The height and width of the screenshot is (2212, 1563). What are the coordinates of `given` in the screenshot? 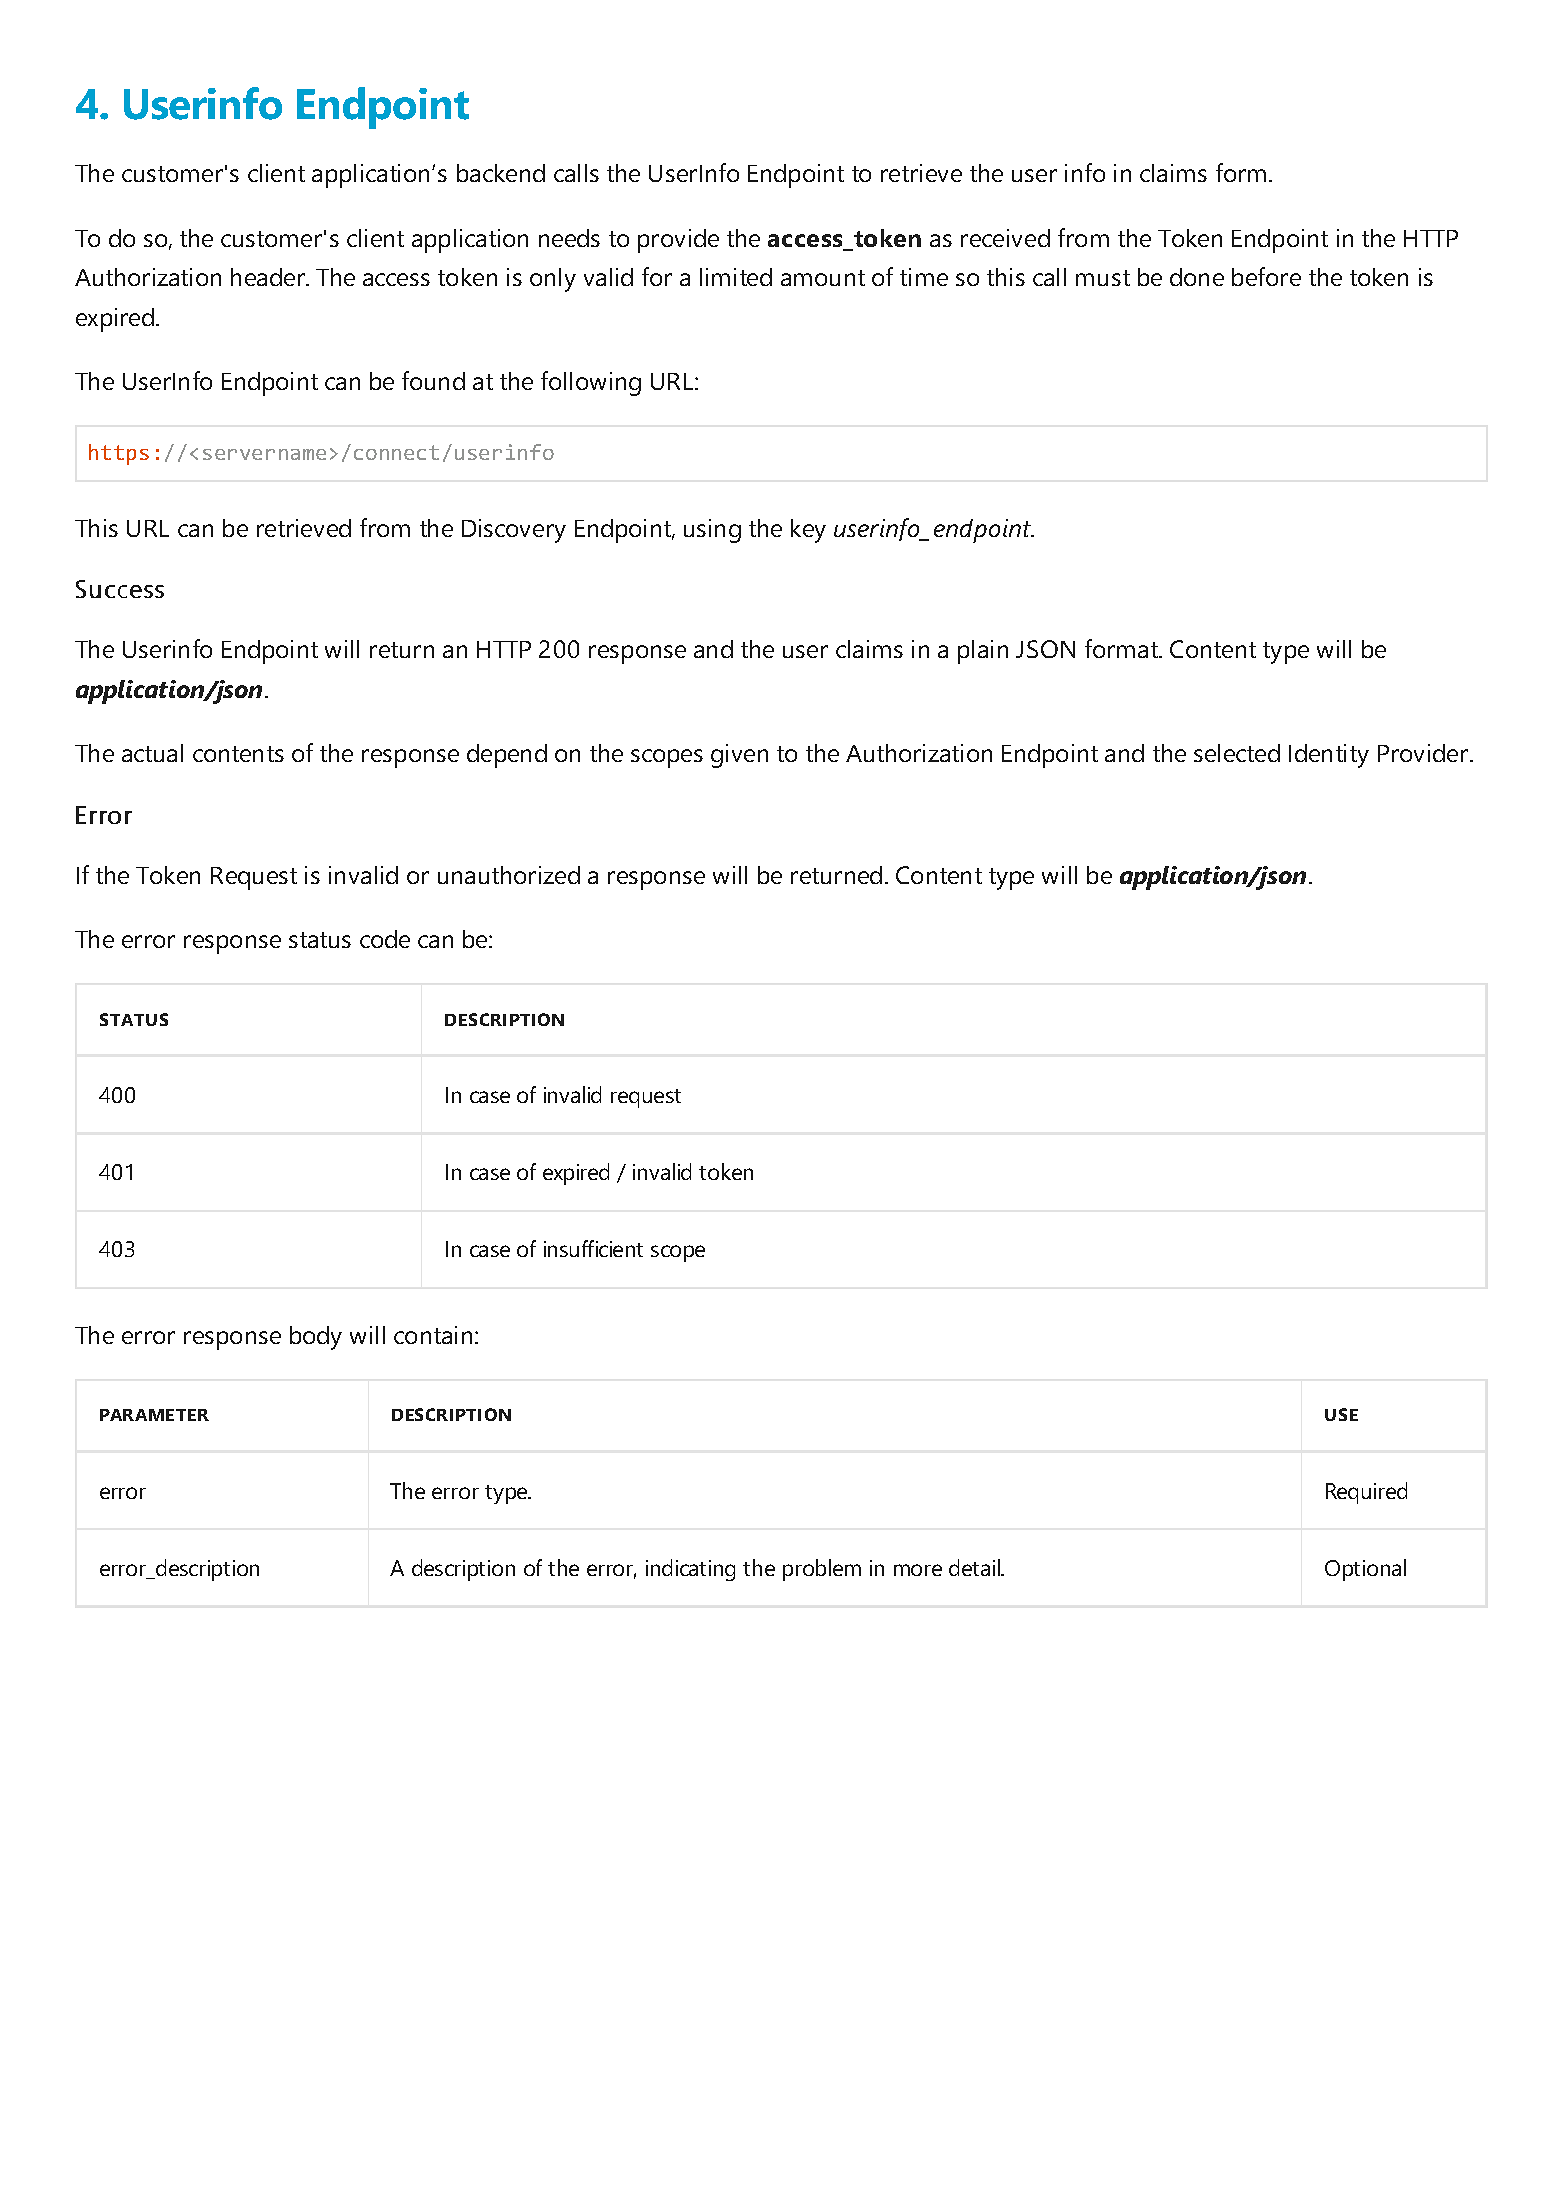 It's located at (739, 756).
